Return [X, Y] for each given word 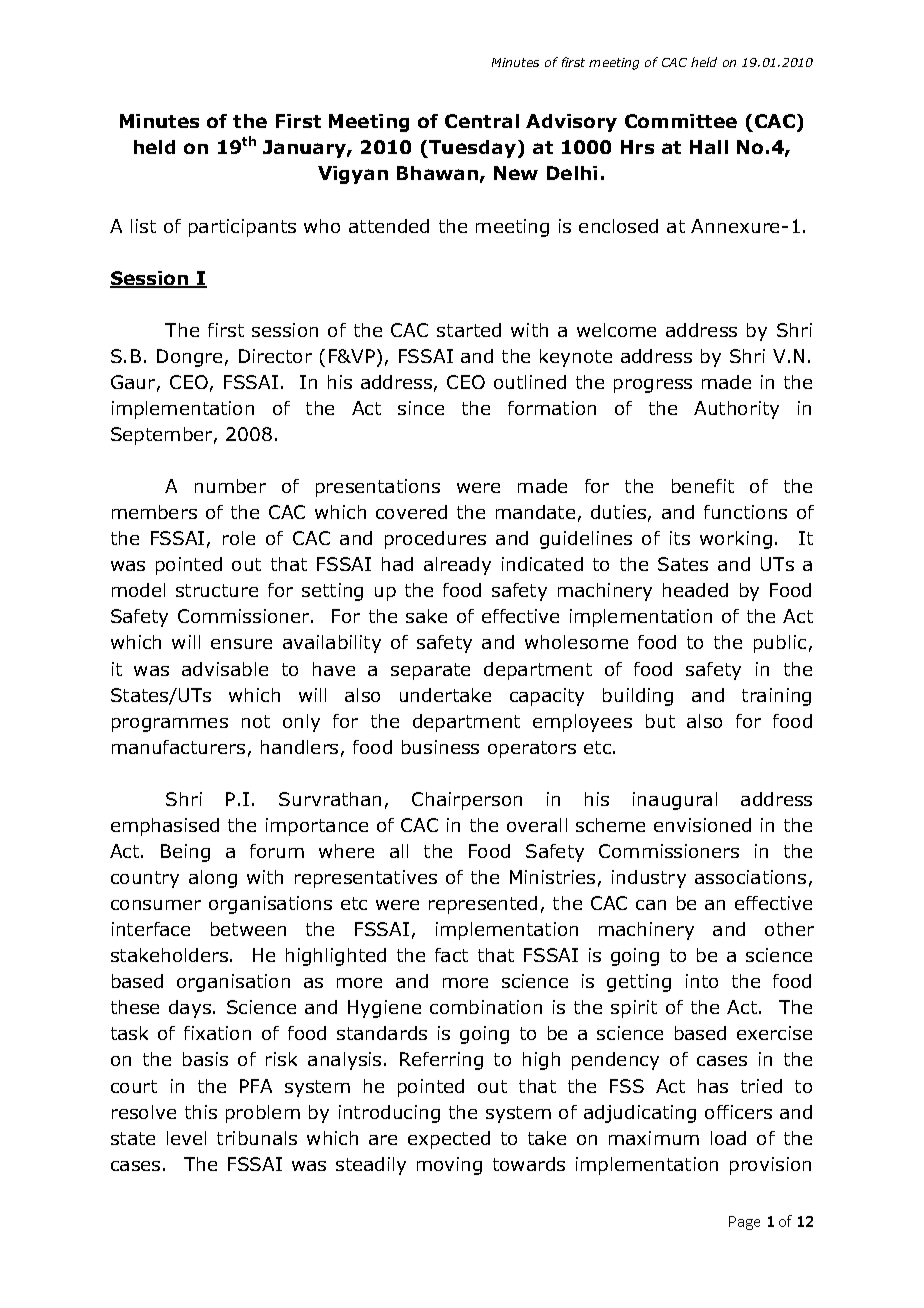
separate [430, 671]
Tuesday [471, 149]
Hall [709, 147]
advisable [225, 669]
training [776, 697]
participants [242, 228]
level [186, 1138]
